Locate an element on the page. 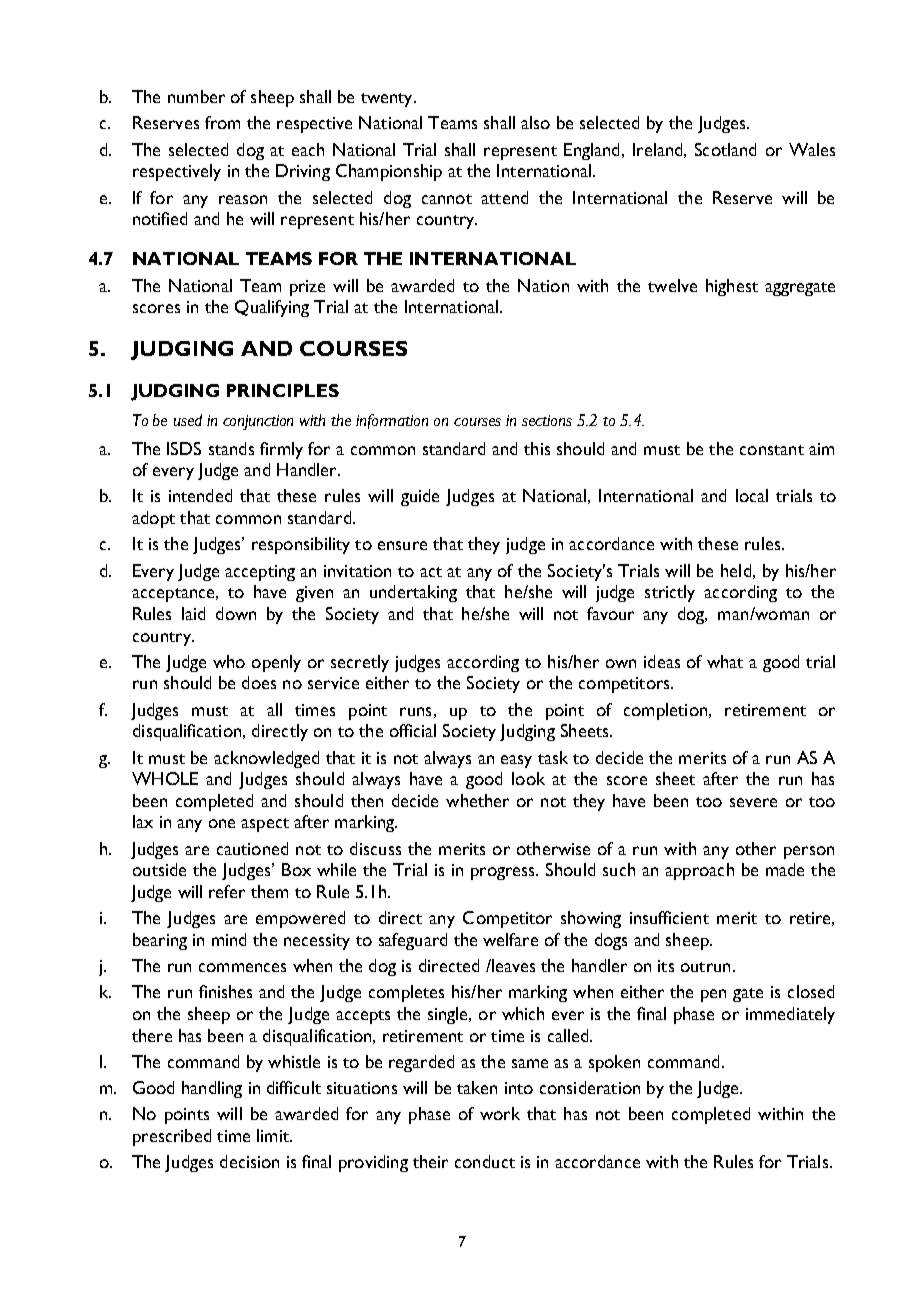  whether is located at coordinates (477, 800).
